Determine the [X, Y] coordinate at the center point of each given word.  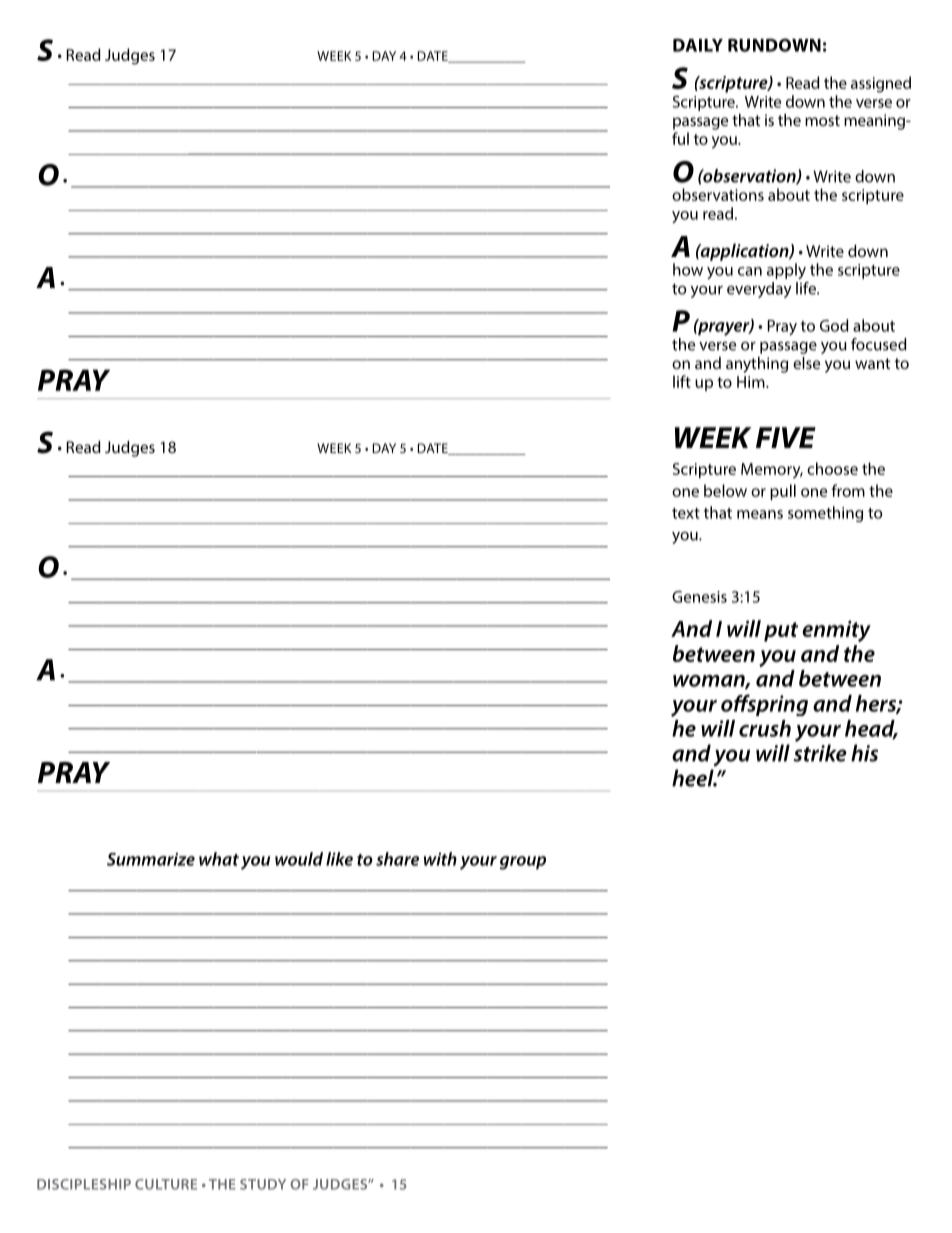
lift [682, 381]
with [440, 859]
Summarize [151, 859]
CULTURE [166, 1184]
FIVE [786, 437]
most [822, 120]
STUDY [263, 1184]
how [688, 269]
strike [820, 753]
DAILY [698, 45]
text [686, 513]
